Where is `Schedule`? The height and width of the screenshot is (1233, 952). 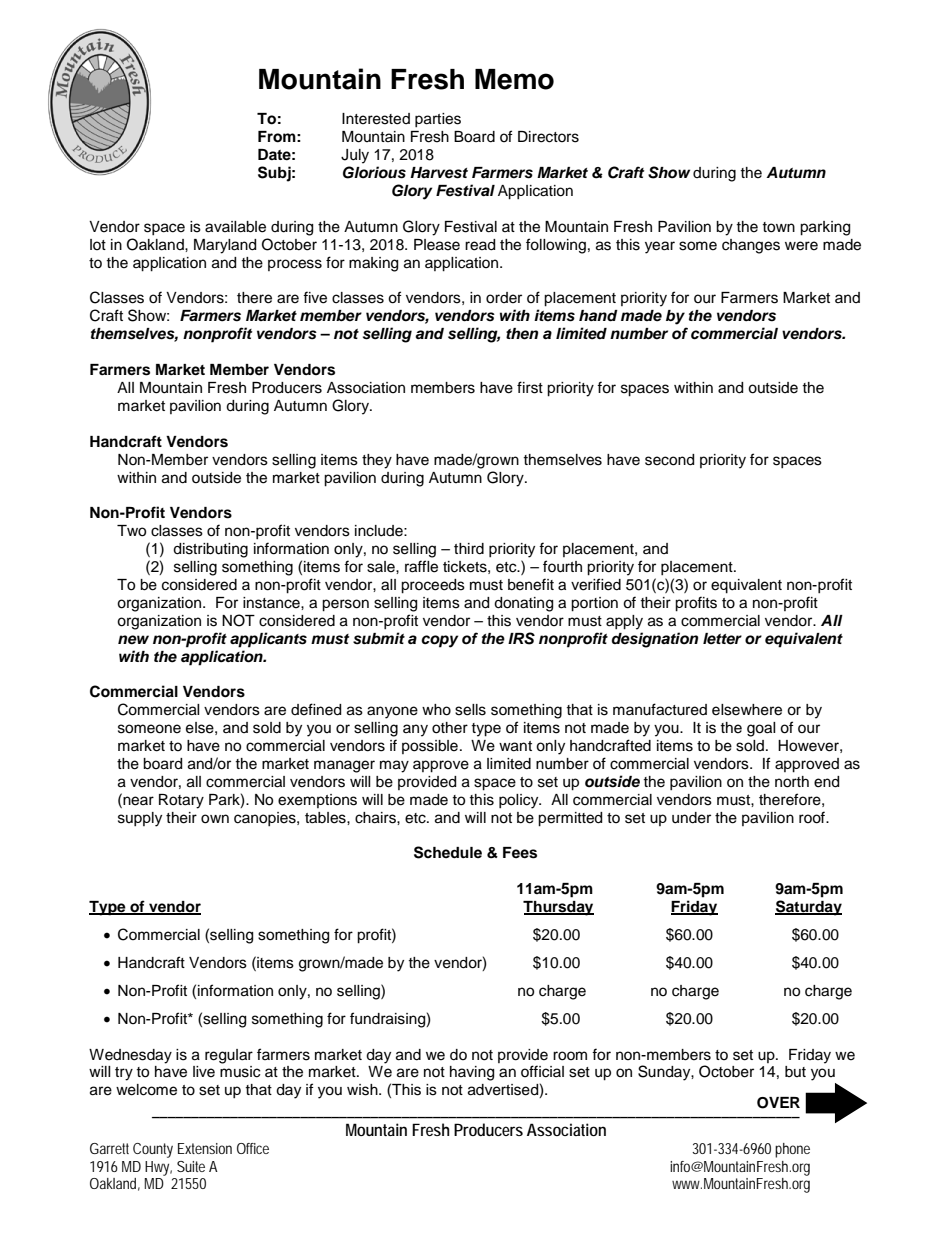 Schedule is located at coordinates (448, 852).
